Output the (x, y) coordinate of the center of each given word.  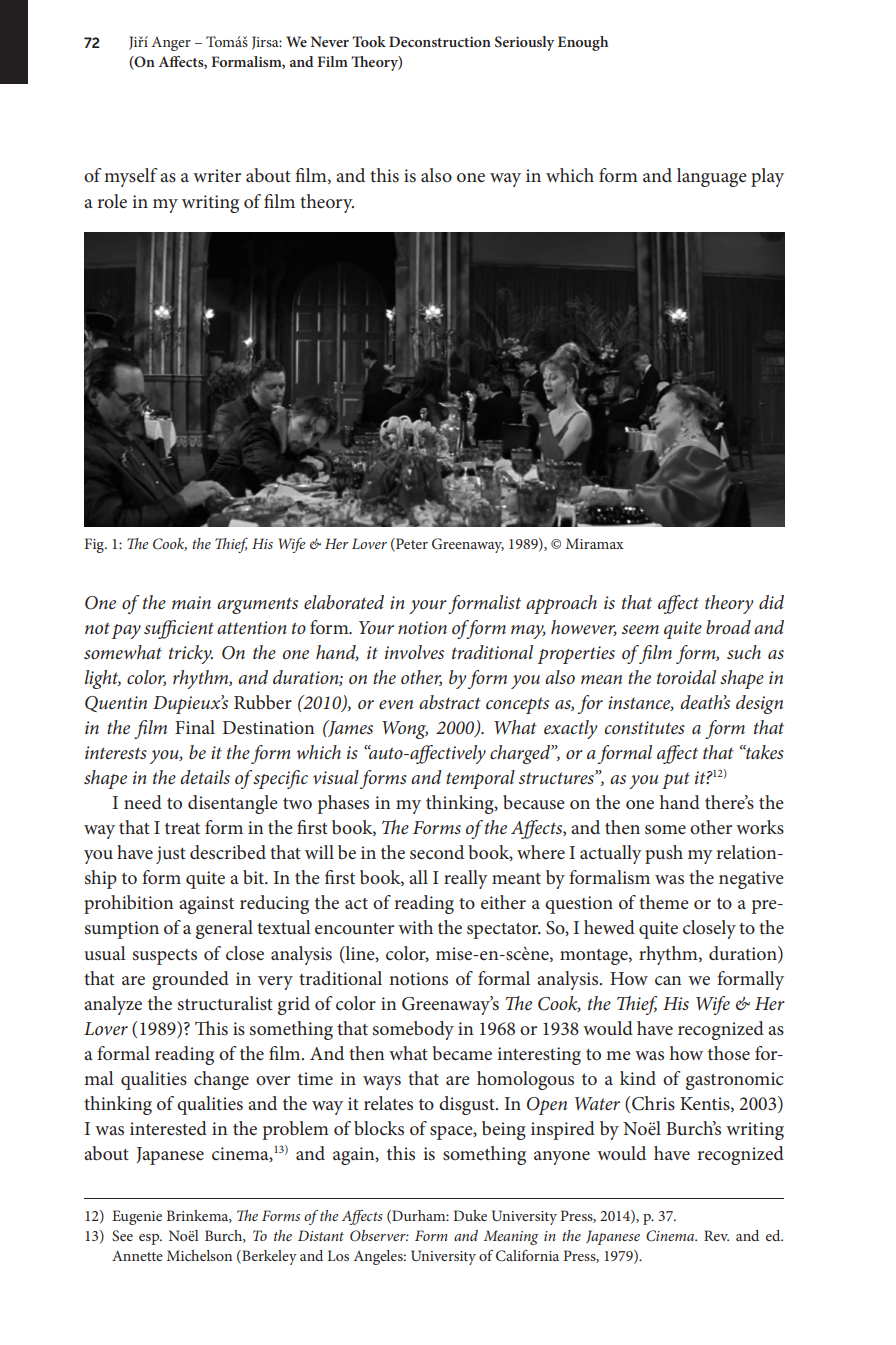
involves (414, 652)
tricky (191, 654)
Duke (470, 1215)
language (712, 177)
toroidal (686, 677)
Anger (171, 44)
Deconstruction (440, 41)
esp (150, 1239)
